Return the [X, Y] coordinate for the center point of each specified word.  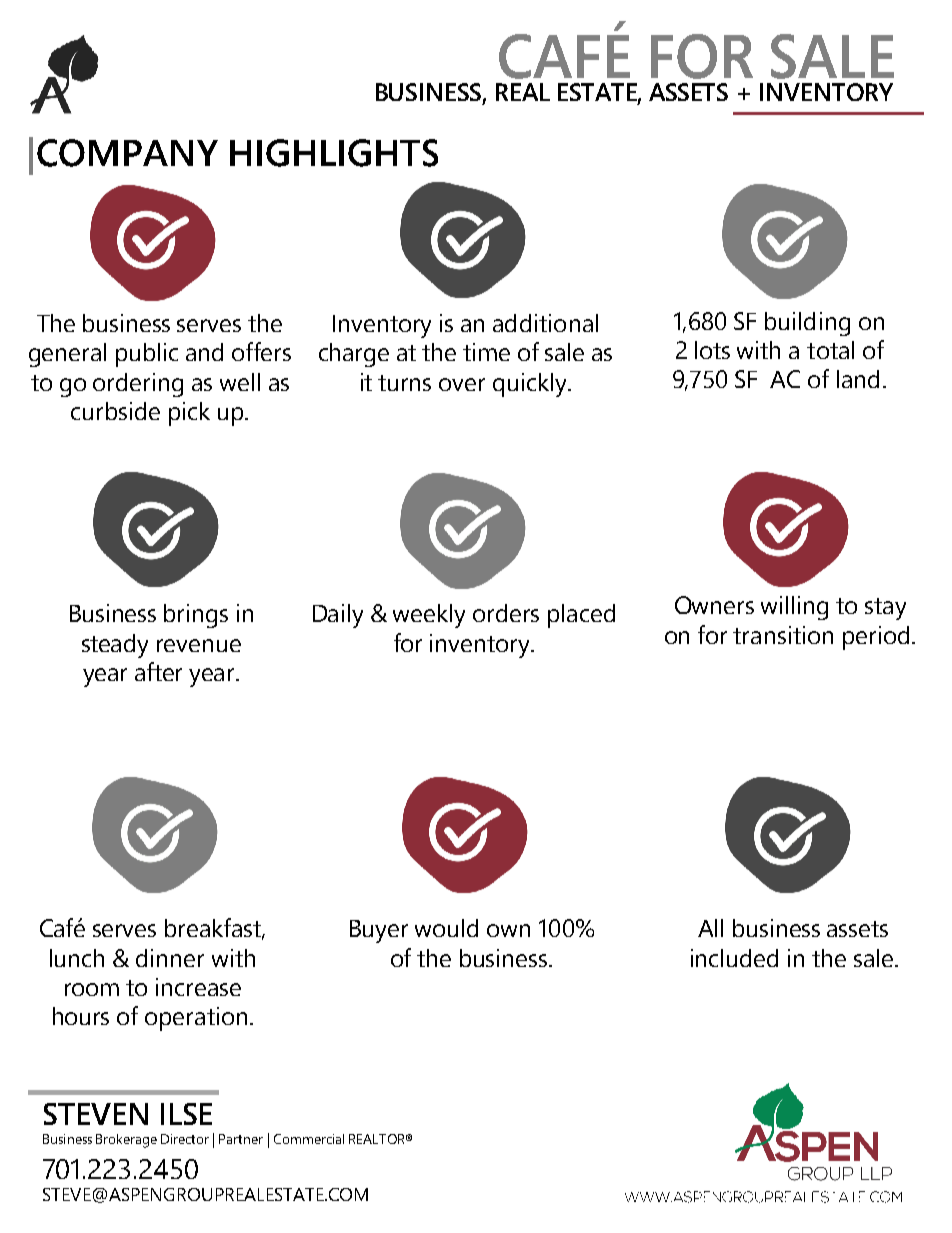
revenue [199, 645]
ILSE [186, 1114]
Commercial [309, 1139]
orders [506, 613]
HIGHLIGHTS [334, 153]
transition [783, 635]
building [807, 324]
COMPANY [127, 153]
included [734, 958]
